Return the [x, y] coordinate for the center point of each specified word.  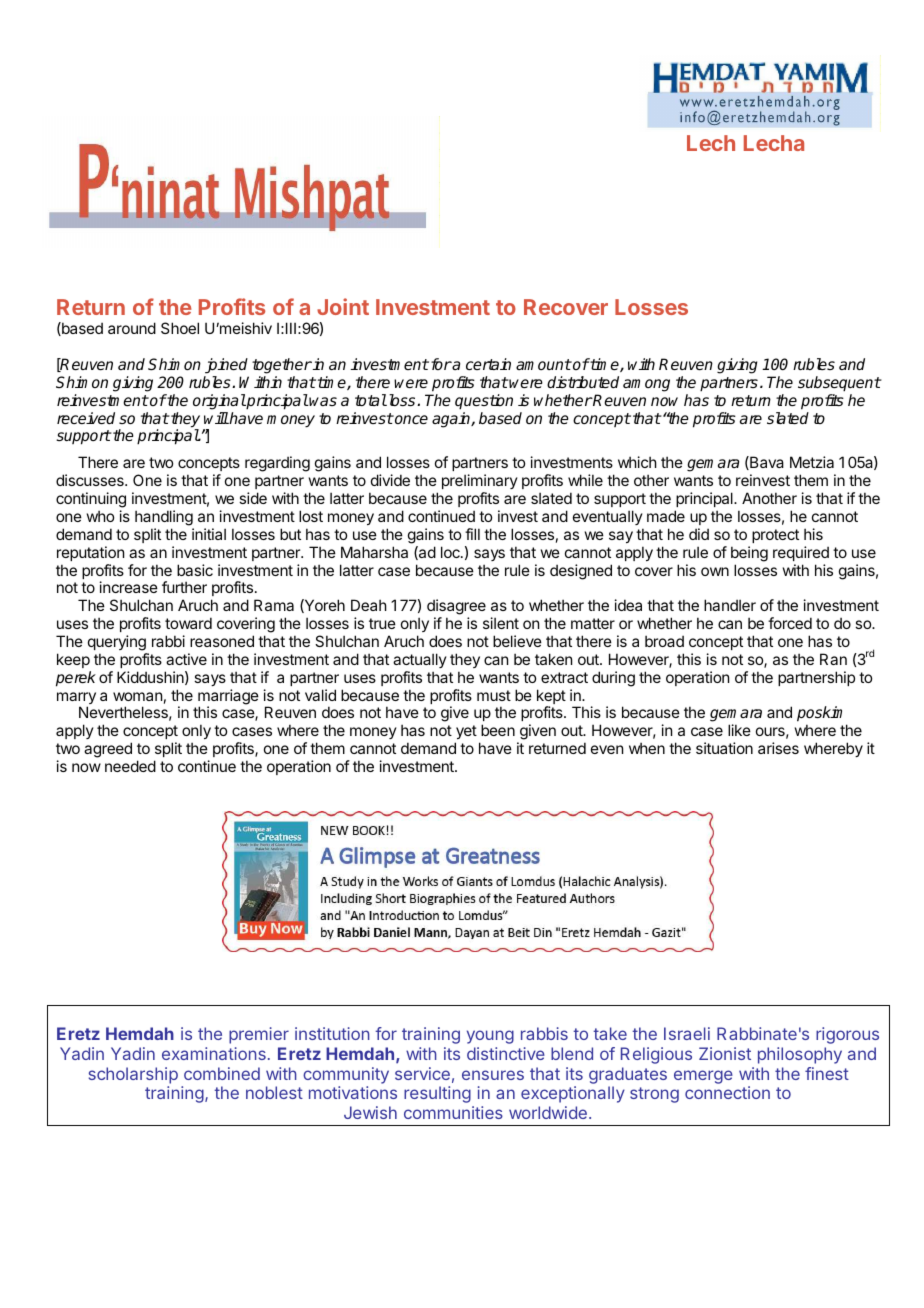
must [494, 695]
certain [488, 364]
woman [137, 696]
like [739, 730]
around [132, 328]
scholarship [133, 1075]
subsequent [839, 384]
